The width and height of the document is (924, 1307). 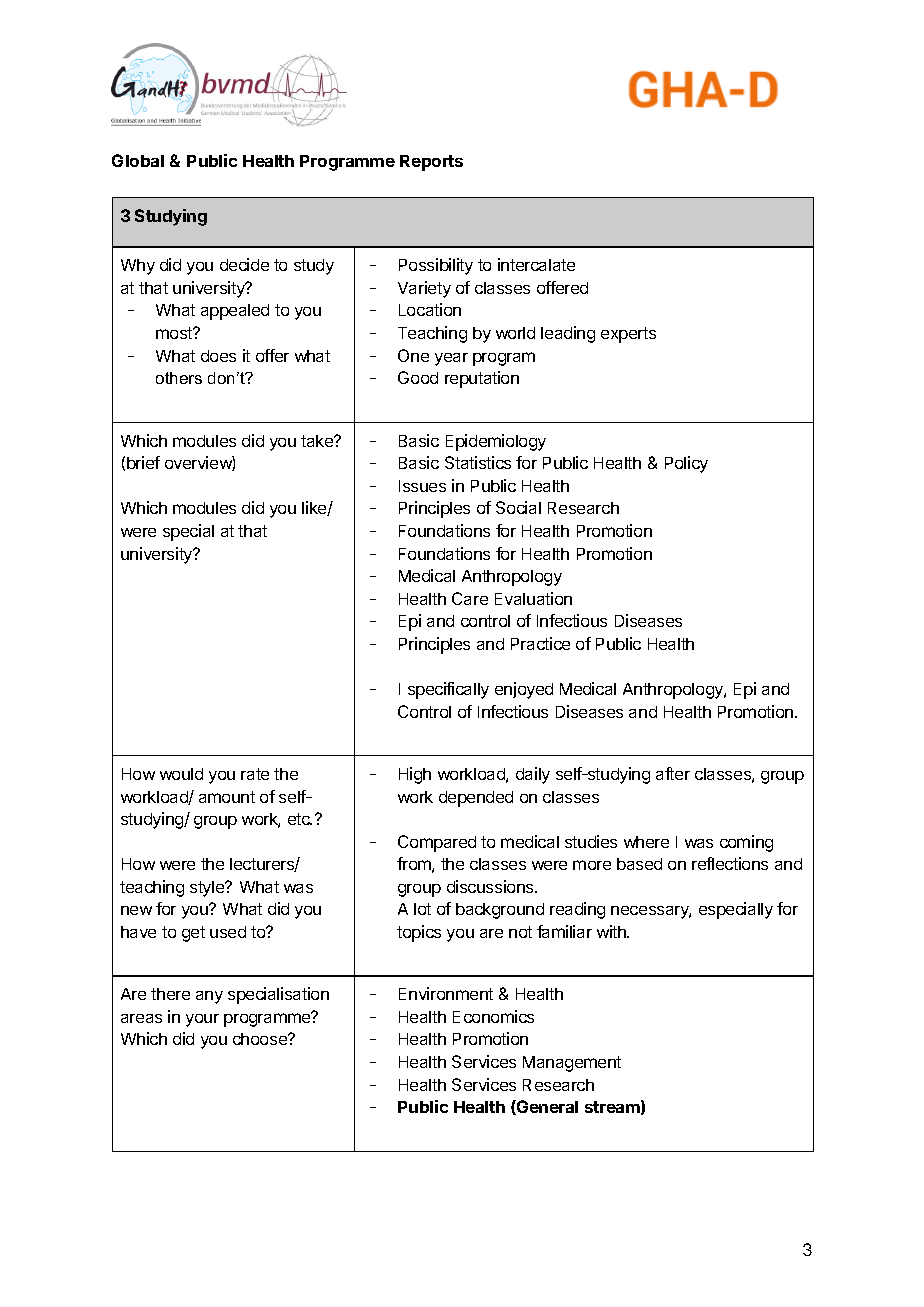 I want to click on Management, so click(x=572, y=1064).
